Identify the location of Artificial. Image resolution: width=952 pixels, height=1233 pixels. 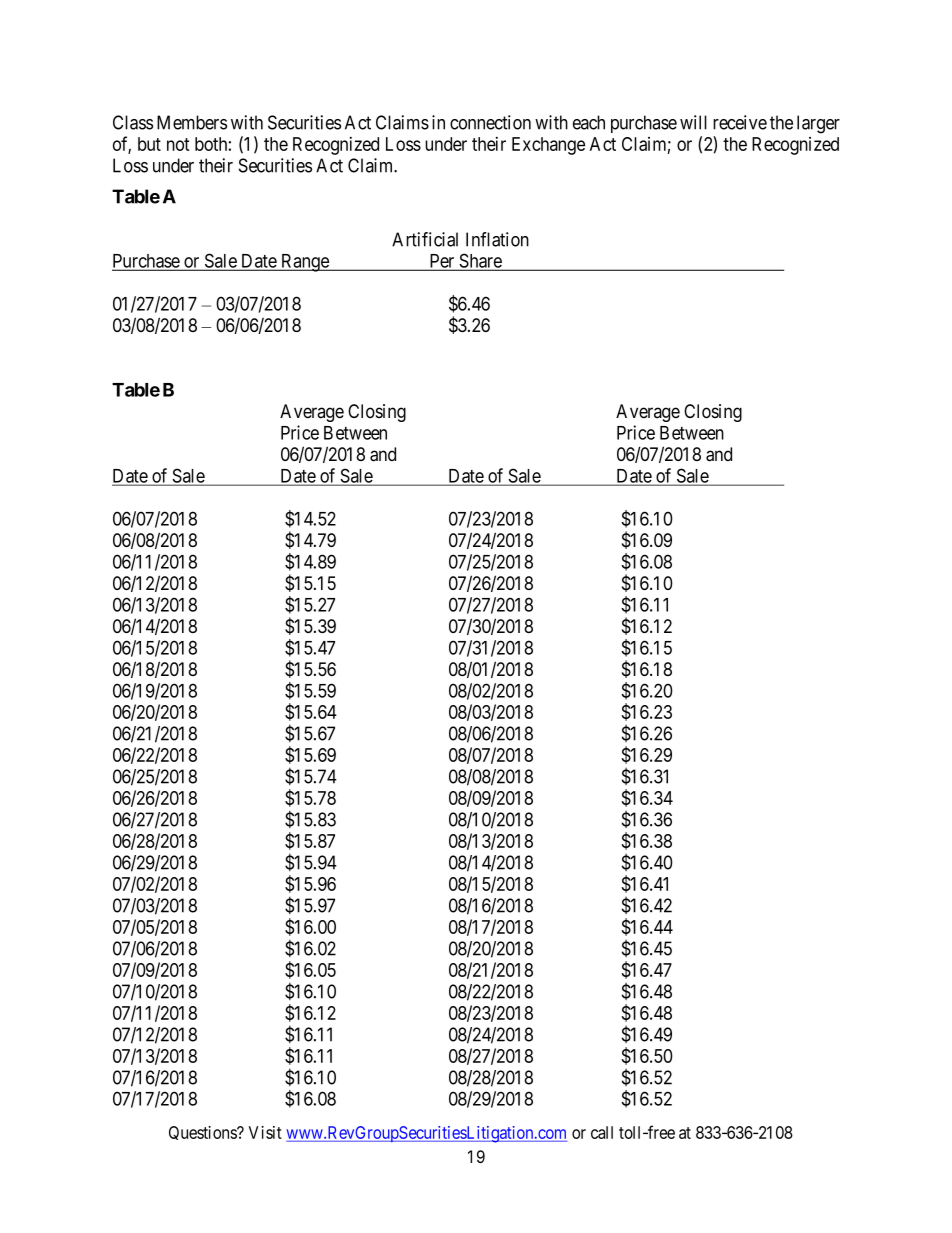
(425, 239).
